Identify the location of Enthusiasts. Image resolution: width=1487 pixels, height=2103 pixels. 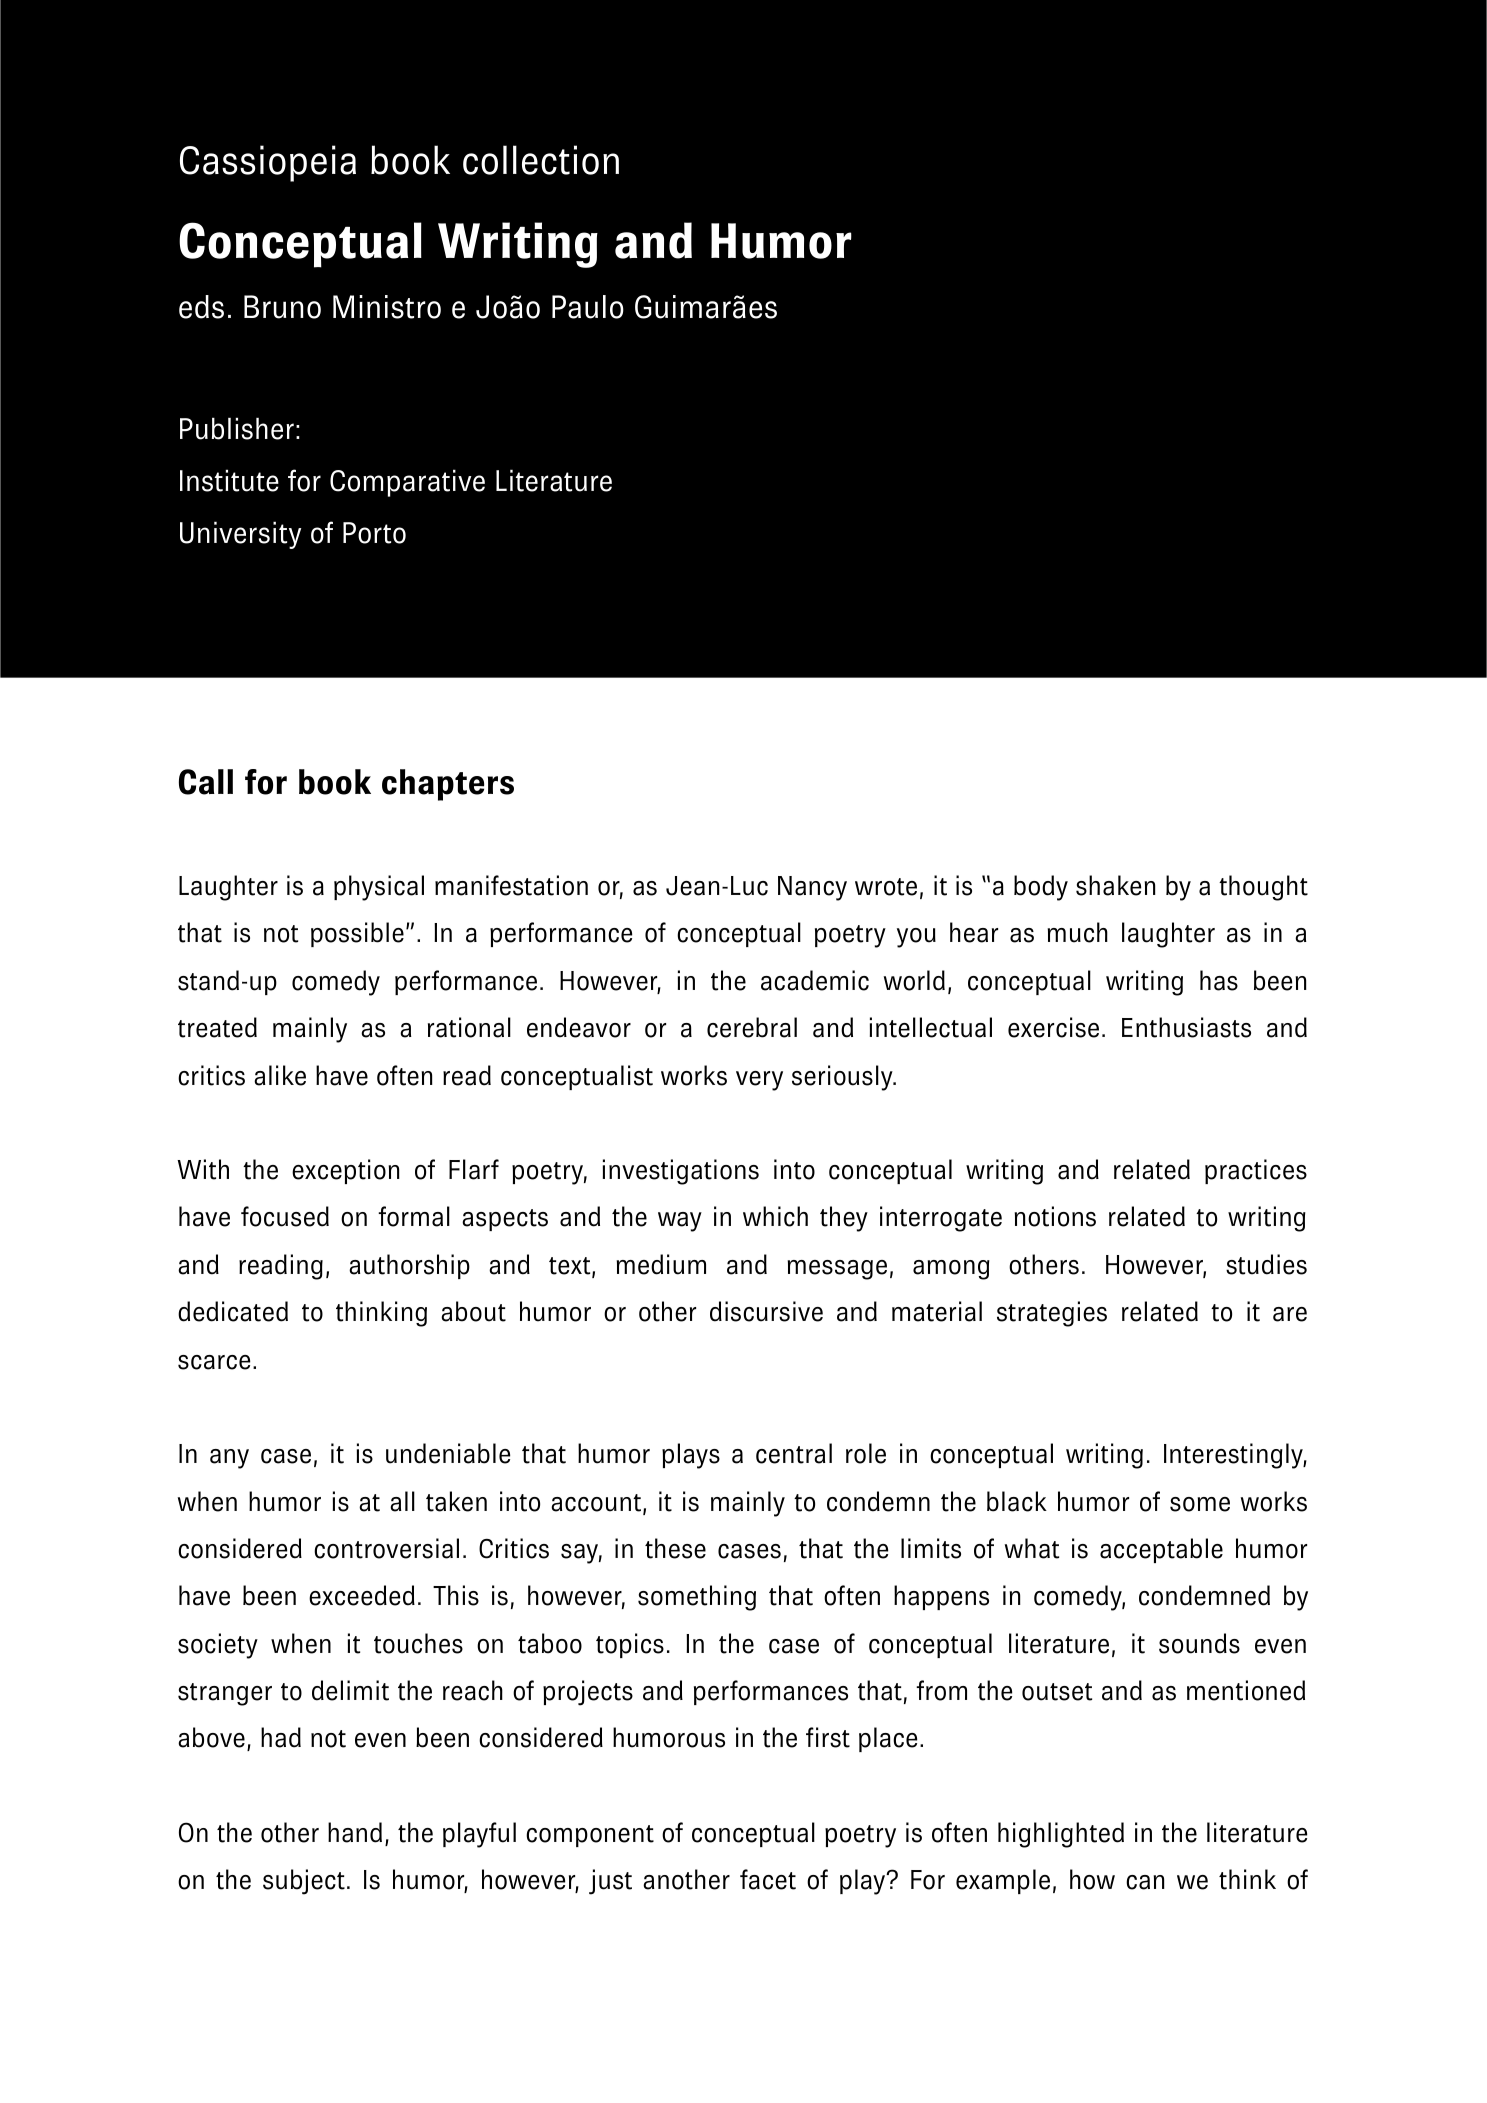
(1186, 1027).
